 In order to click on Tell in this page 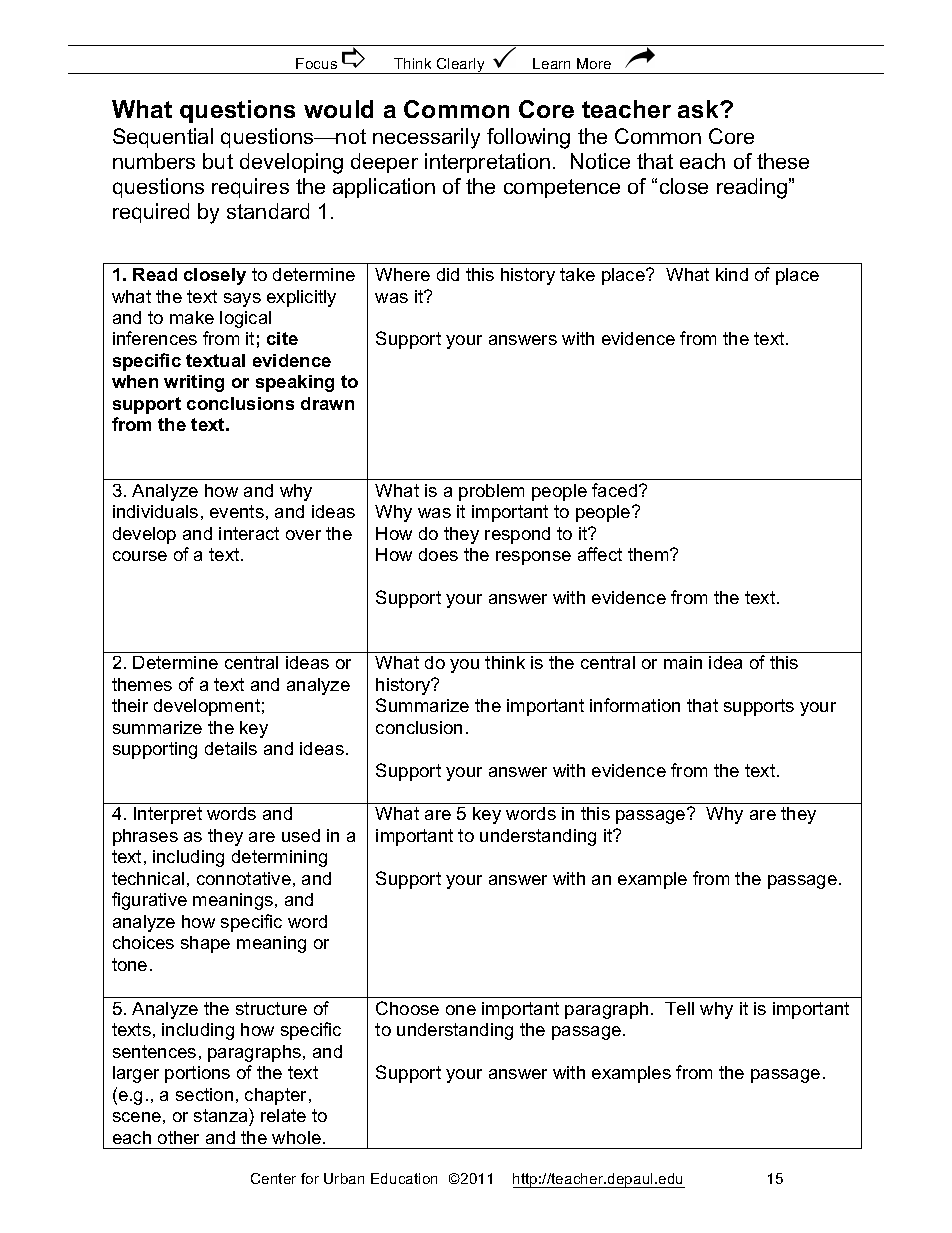, I will do `click(679, 1008)`.
